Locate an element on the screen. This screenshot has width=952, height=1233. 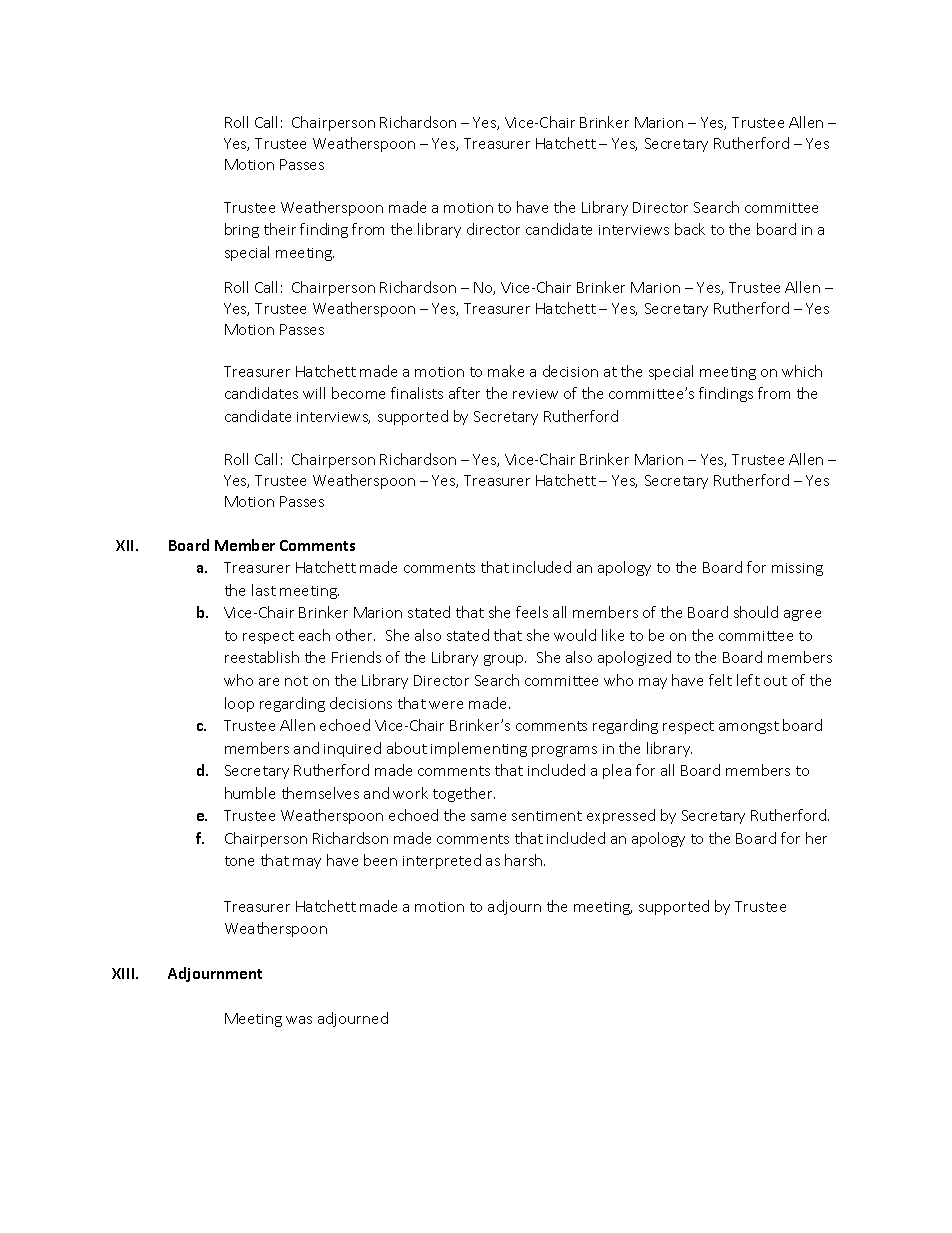
last is located at coordinates (264, 590).
